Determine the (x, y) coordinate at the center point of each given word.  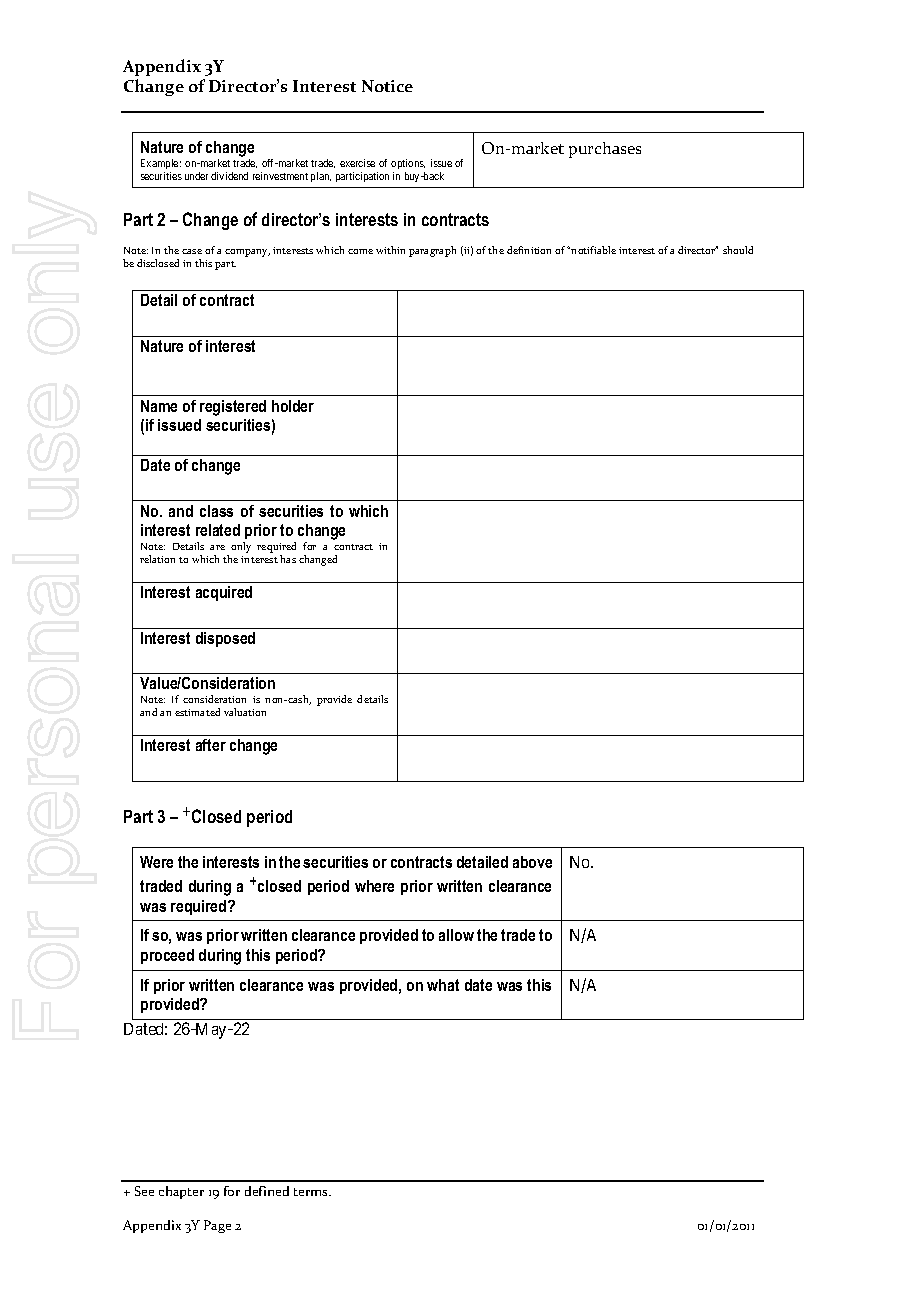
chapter (181, 1192)
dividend (229, 176)
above (532, 862)
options (408, 164)
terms (312, 1192)
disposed (225, 639)
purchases (605, 150)
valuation (245, 712)
